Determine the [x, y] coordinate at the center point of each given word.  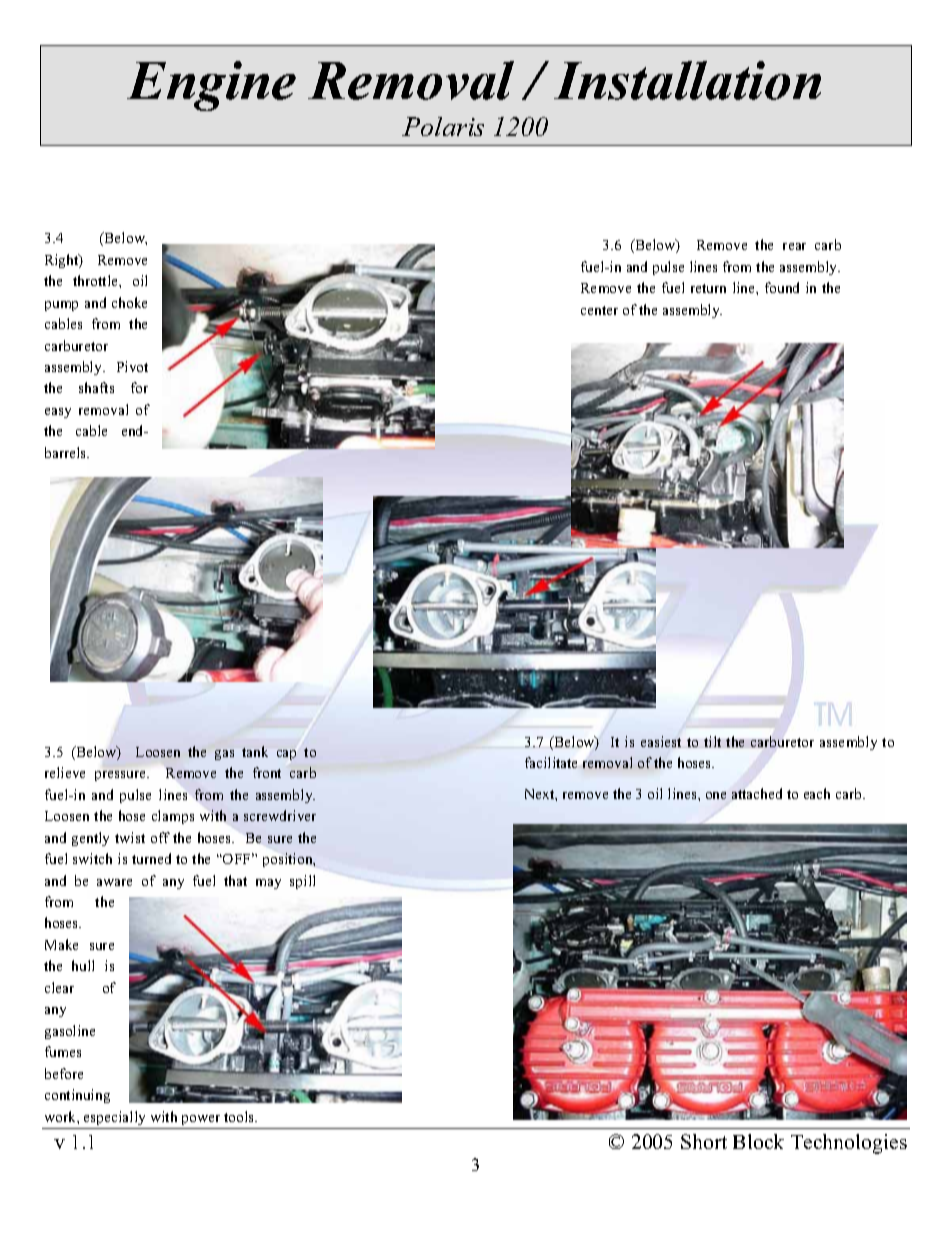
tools [240, 1116]
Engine [211, 86]
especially [114, 1118]
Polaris [443, 126]
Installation [687, 80]
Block [758, 1141]
